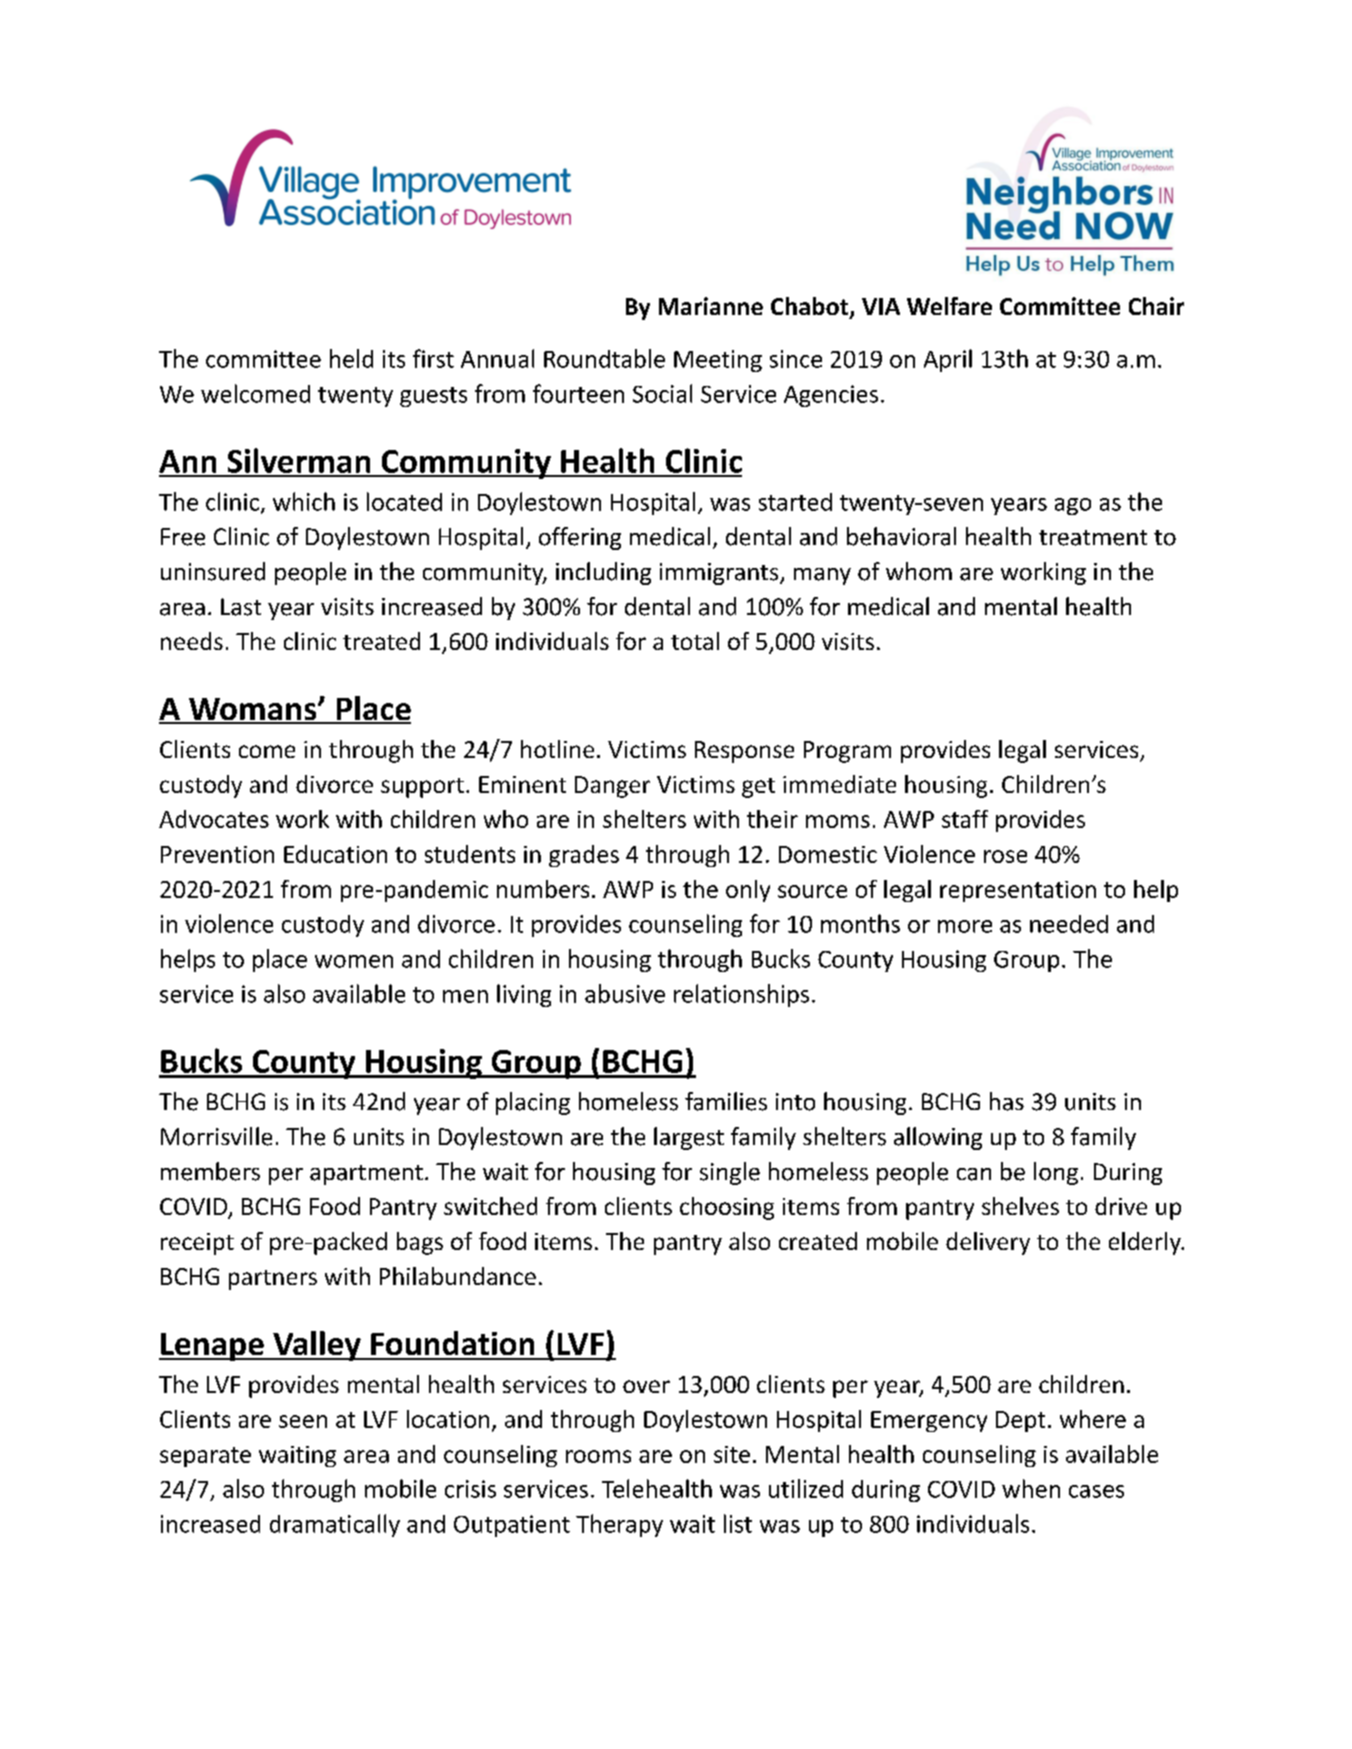 The height and width of the image is (1749, 1352). I want to click on only, so click(748, 891).
